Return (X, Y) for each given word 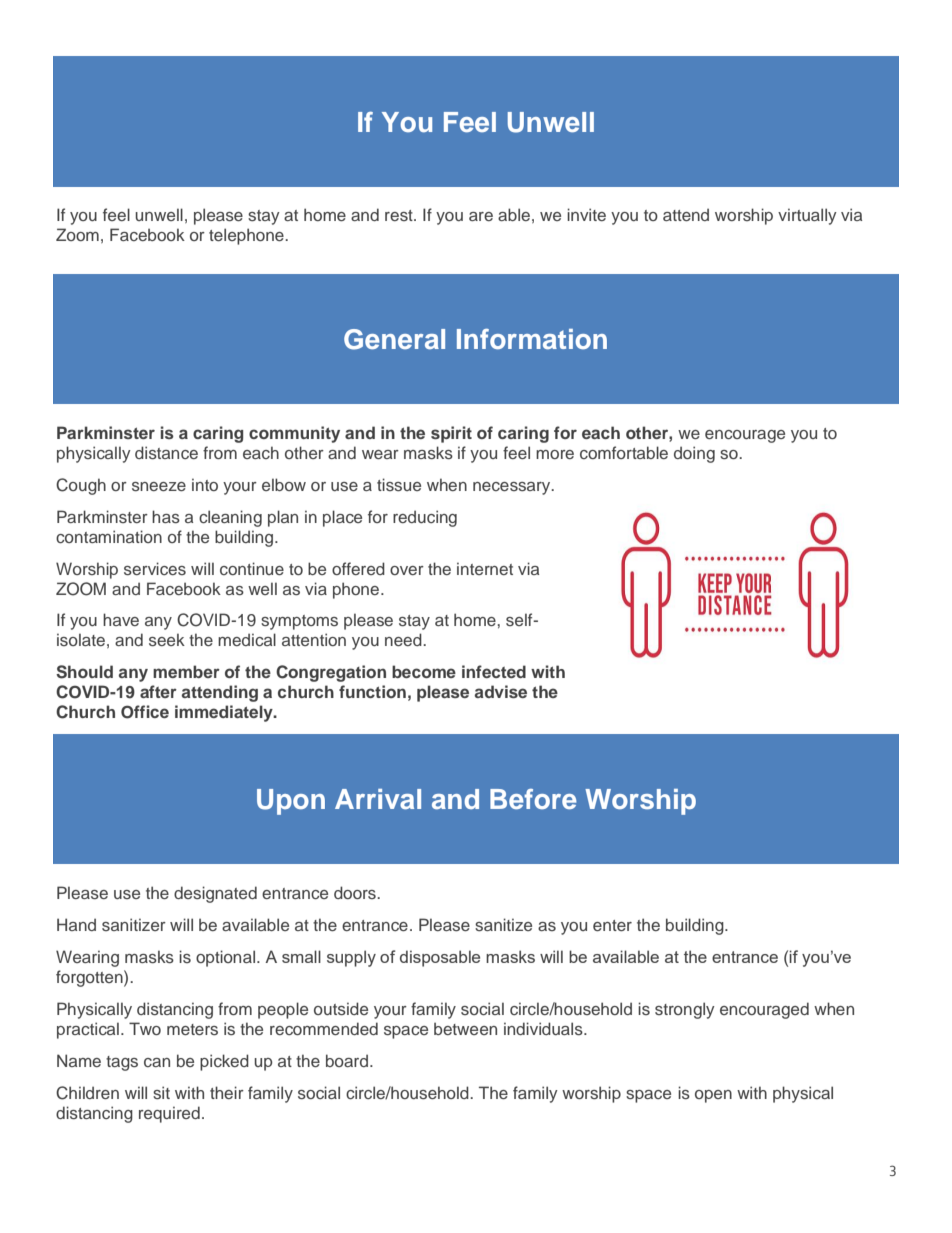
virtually (807, 216)
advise (501, 691)
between (465, 1028)
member (186, 671)
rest (400, 215)
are (481, 216)
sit (161, 1092)
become (424, 671)
